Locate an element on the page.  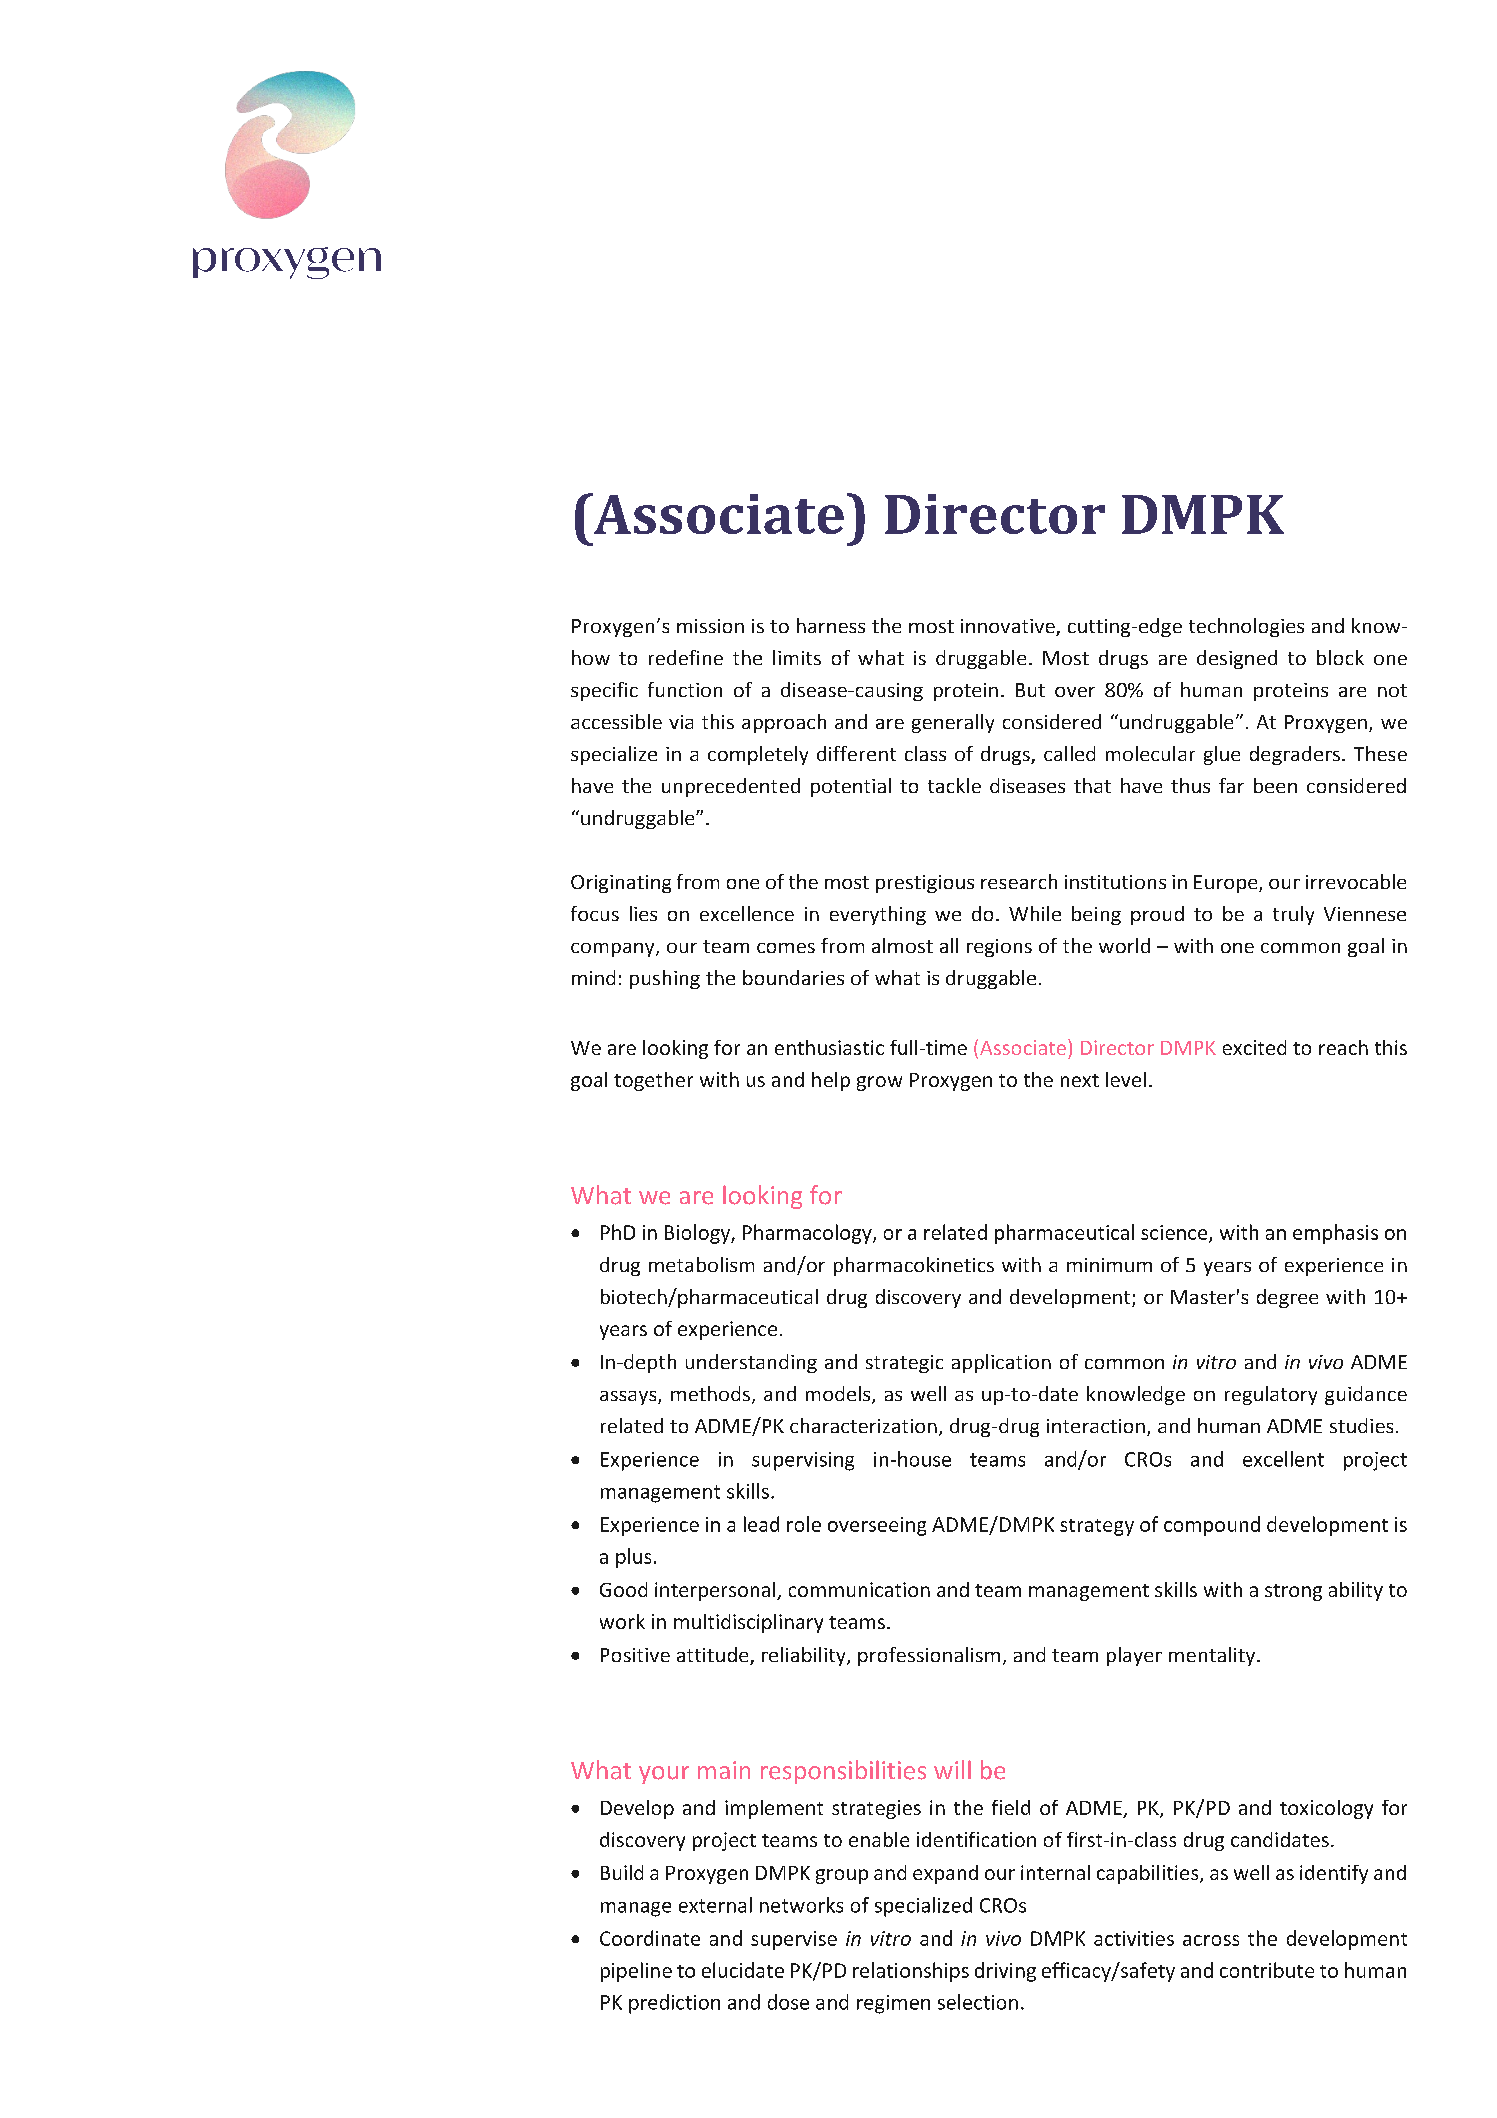
Coordinate is located at coordinates (650, 1938).
